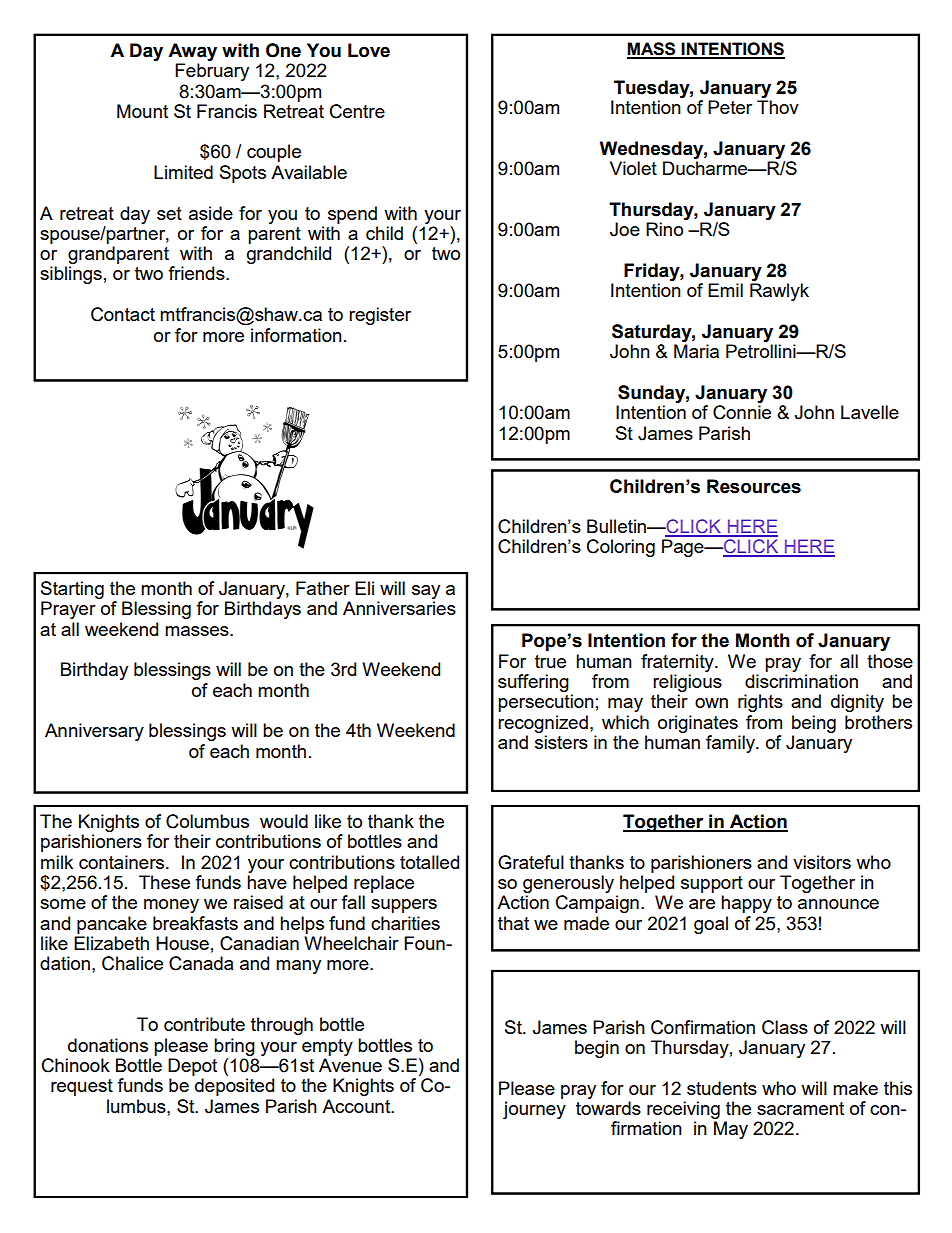 The height and width of the screenshot is (1233, 952). What do you see at coordinates (94, 732) in the screenshot?
I see `Anniversary` at bounding box center [94, 732].
